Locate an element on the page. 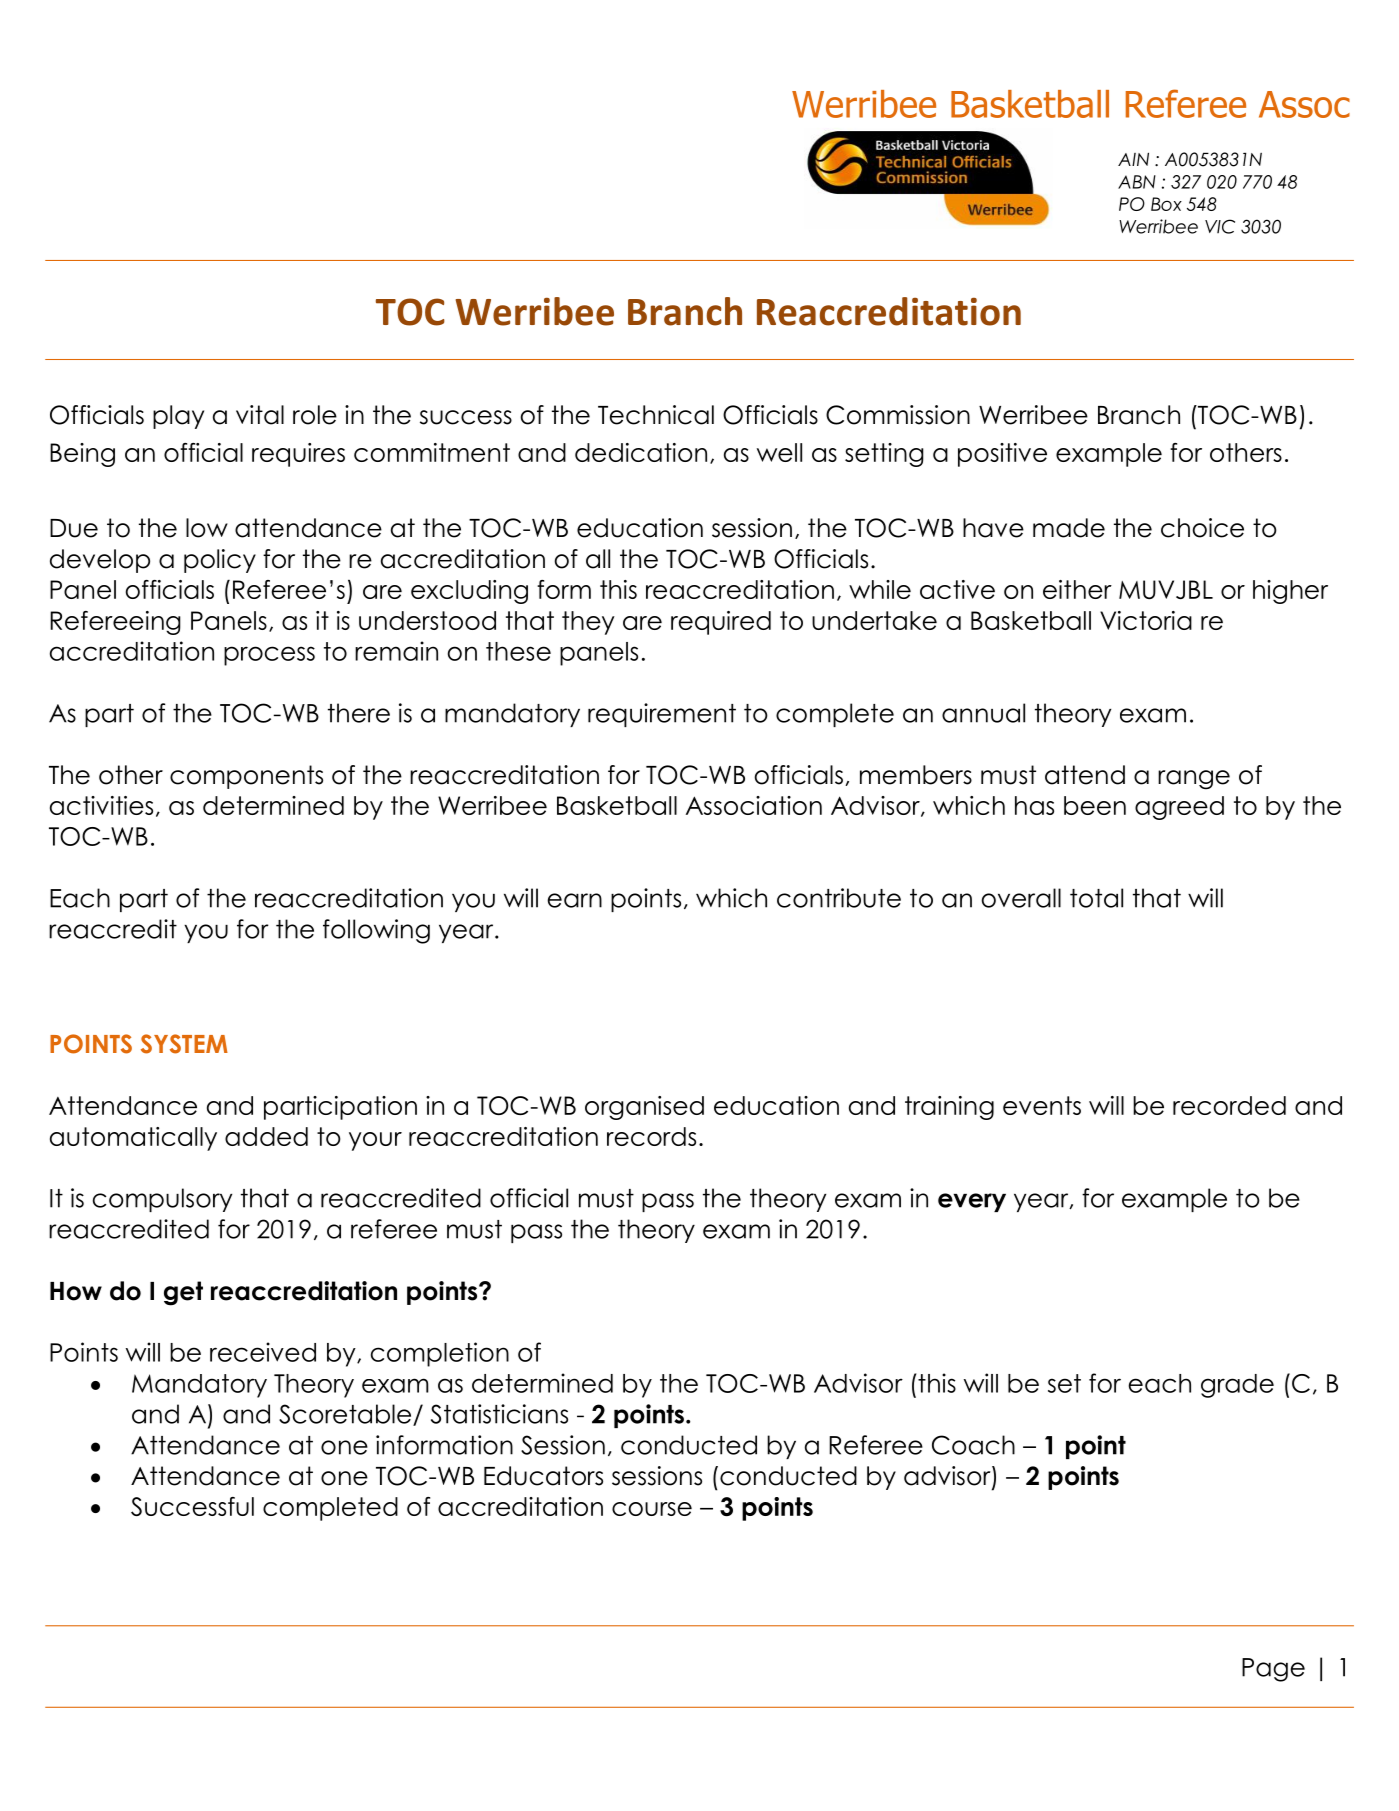  recorded is located at coordinates (1229, 1105).
